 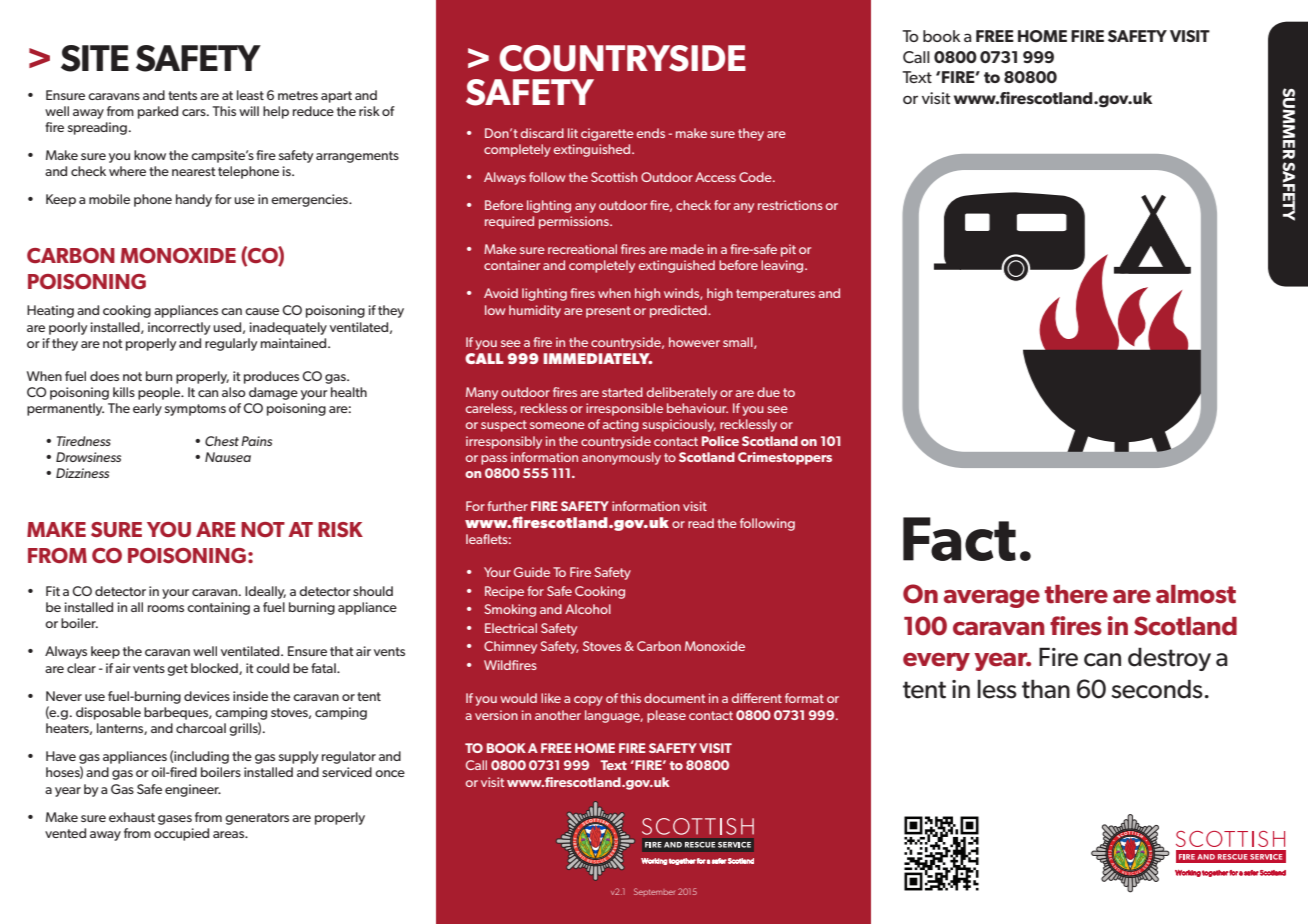 What do you see at coordinates (195, 410) in the screenshot?
I see `symptoms` at bounding box center [195, 410].
